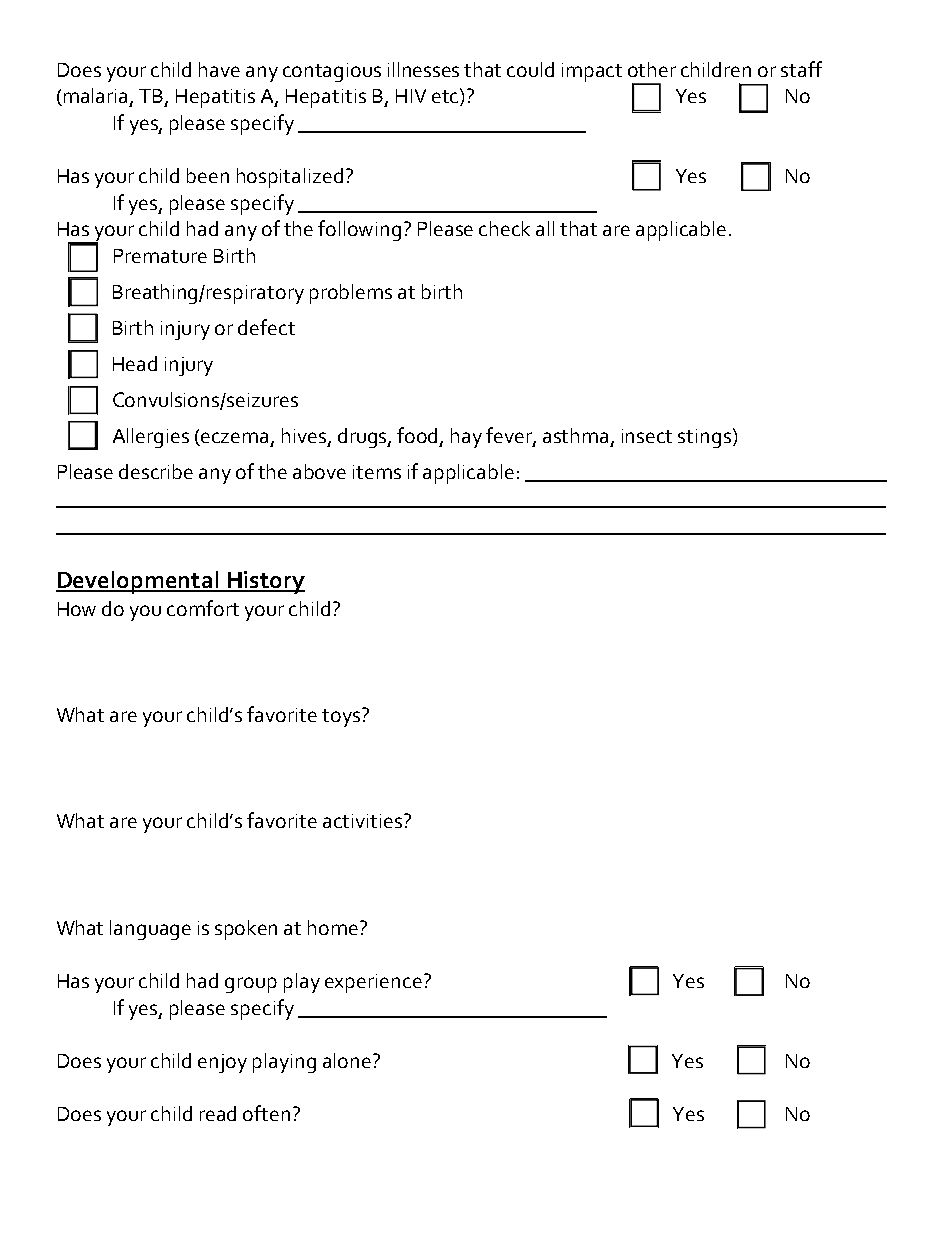  What do you see at coordinates (373, 983) in the screenshot?
I see `experience` at bounding box center [373, 983].
